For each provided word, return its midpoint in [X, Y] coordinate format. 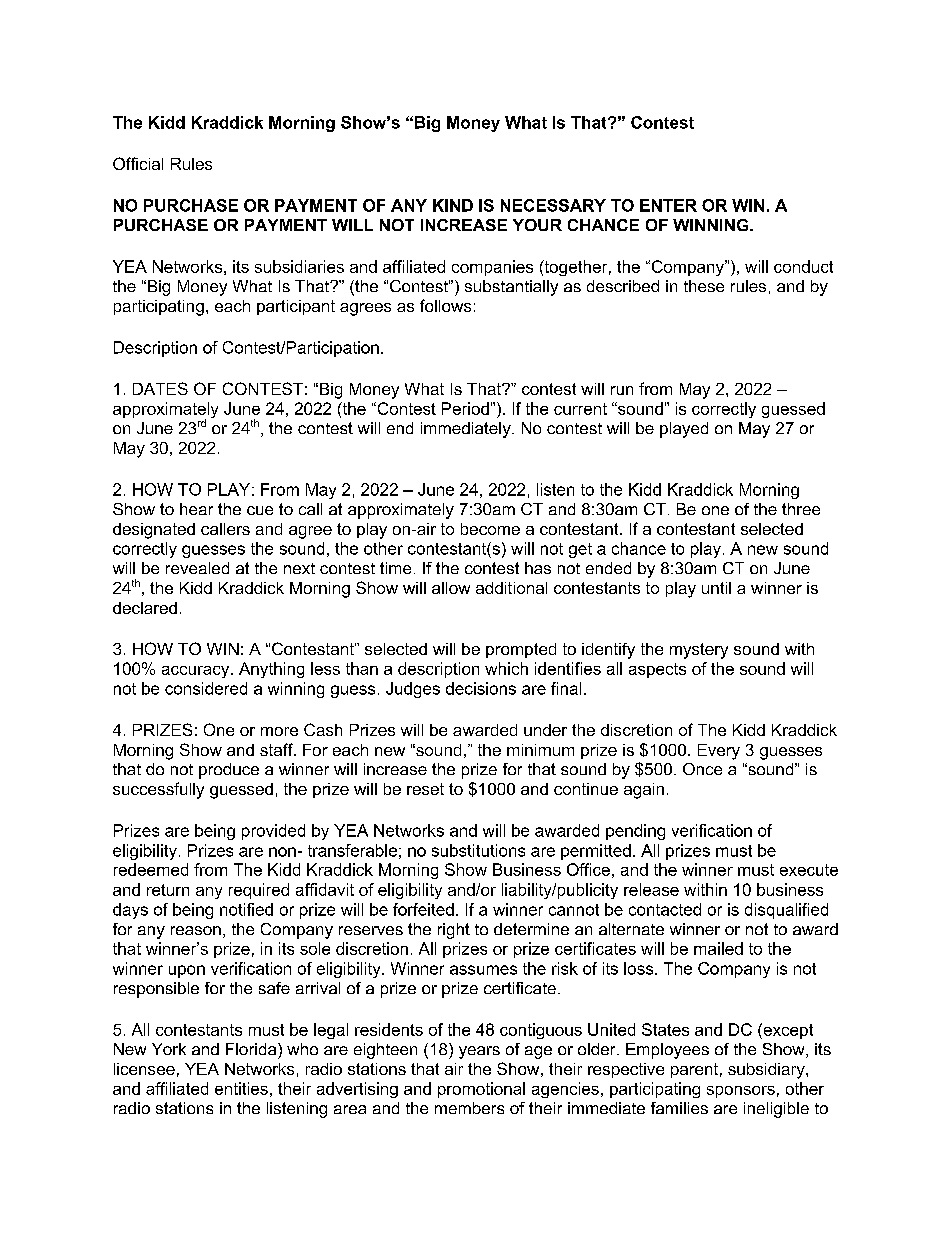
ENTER [668, 205]
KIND [453, 205]
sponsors [741, 1092]
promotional [481, 1090]
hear [196, 509]
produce [229, 771]
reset [425, 789]
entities [241, 1088]
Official [138, 163]
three [801, 509]
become [490, 529]
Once [702, 769]
